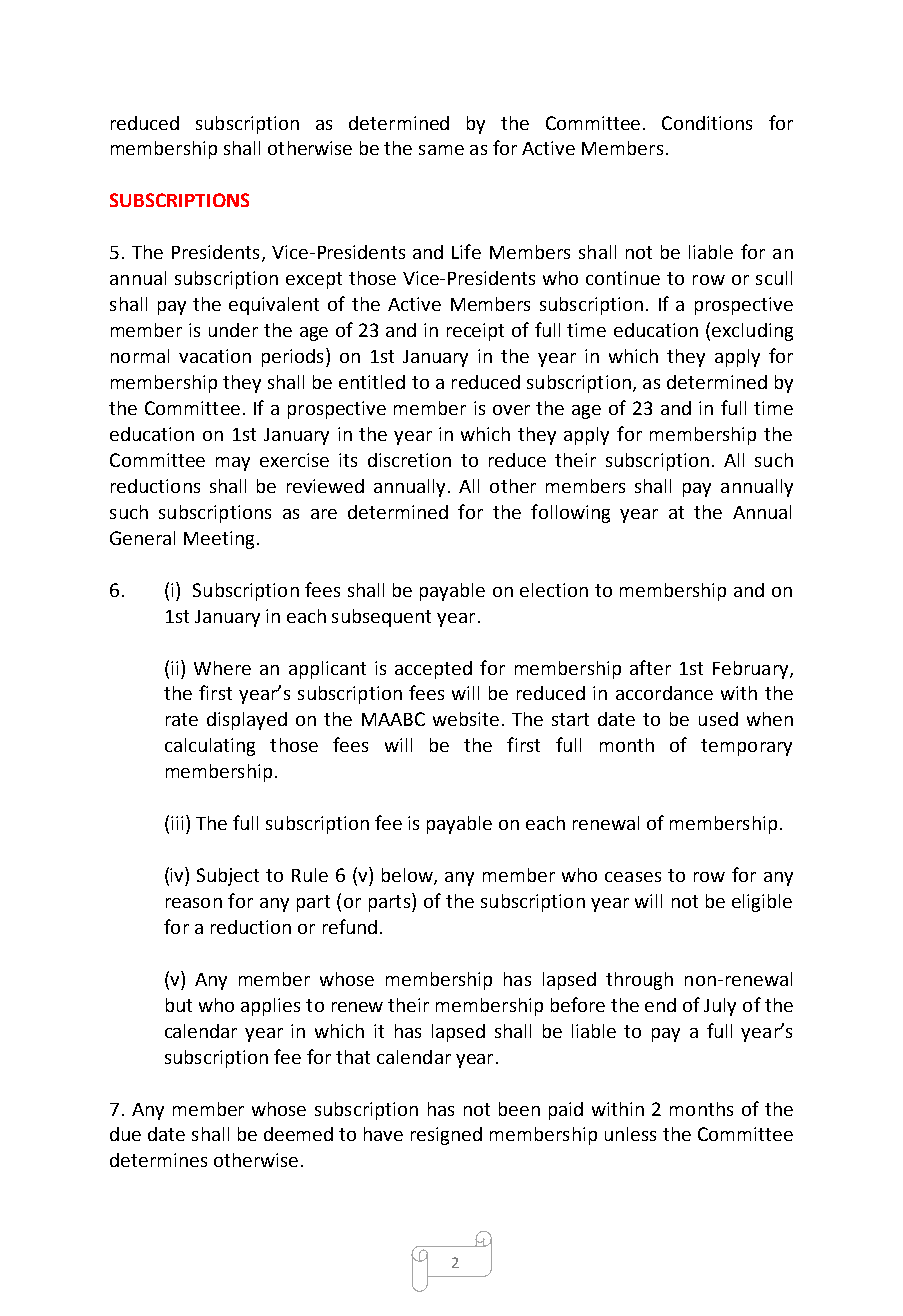 Image resolution: width=903 pixels, height=1316 pixels. I want to click on Conditions, so click(707, 123).
